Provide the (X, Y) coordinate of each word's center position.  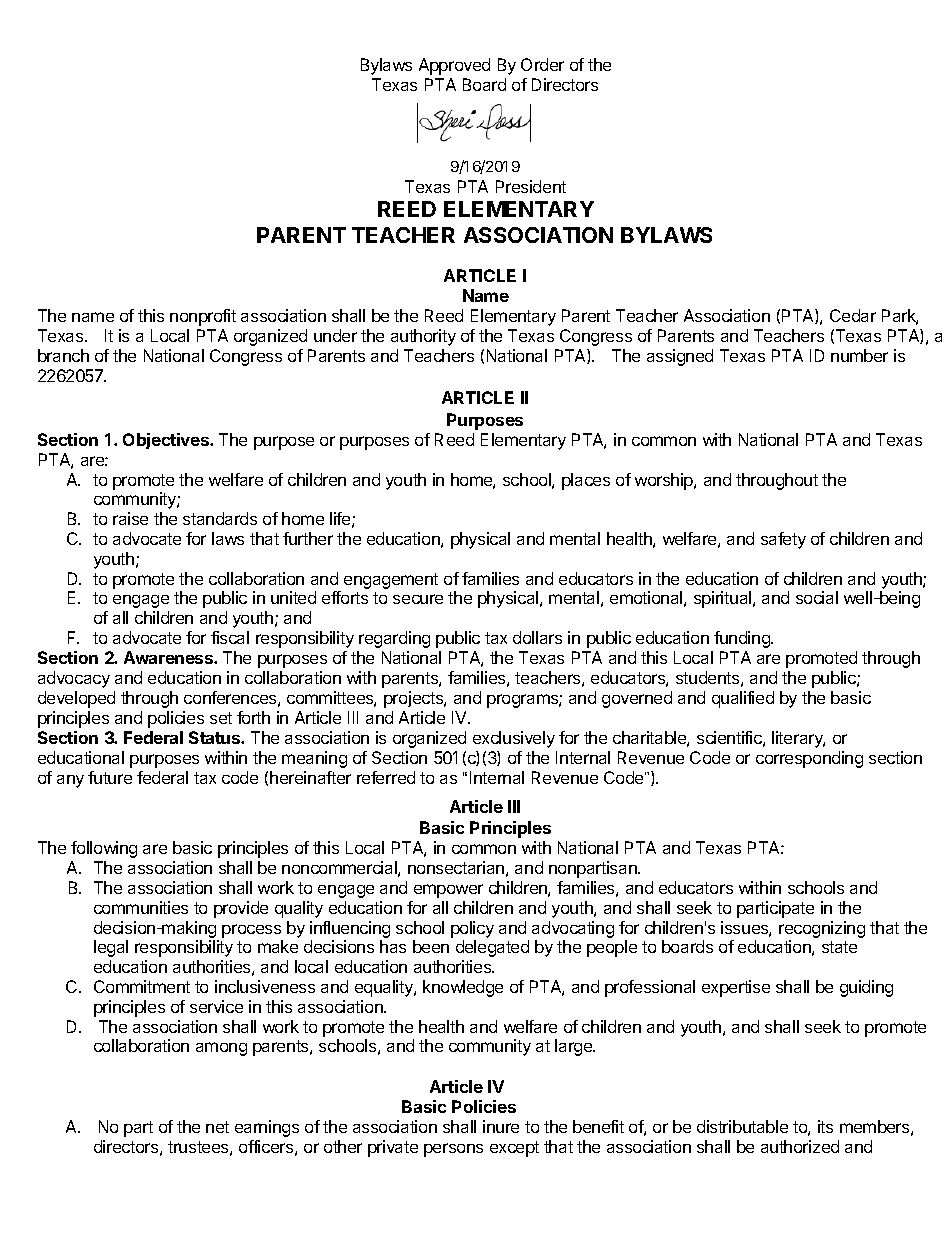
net (217, 1127)
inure (501, 1126)
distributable (742, 1126)
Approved (454, 66)
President (531, 186)
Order (542, 64)
